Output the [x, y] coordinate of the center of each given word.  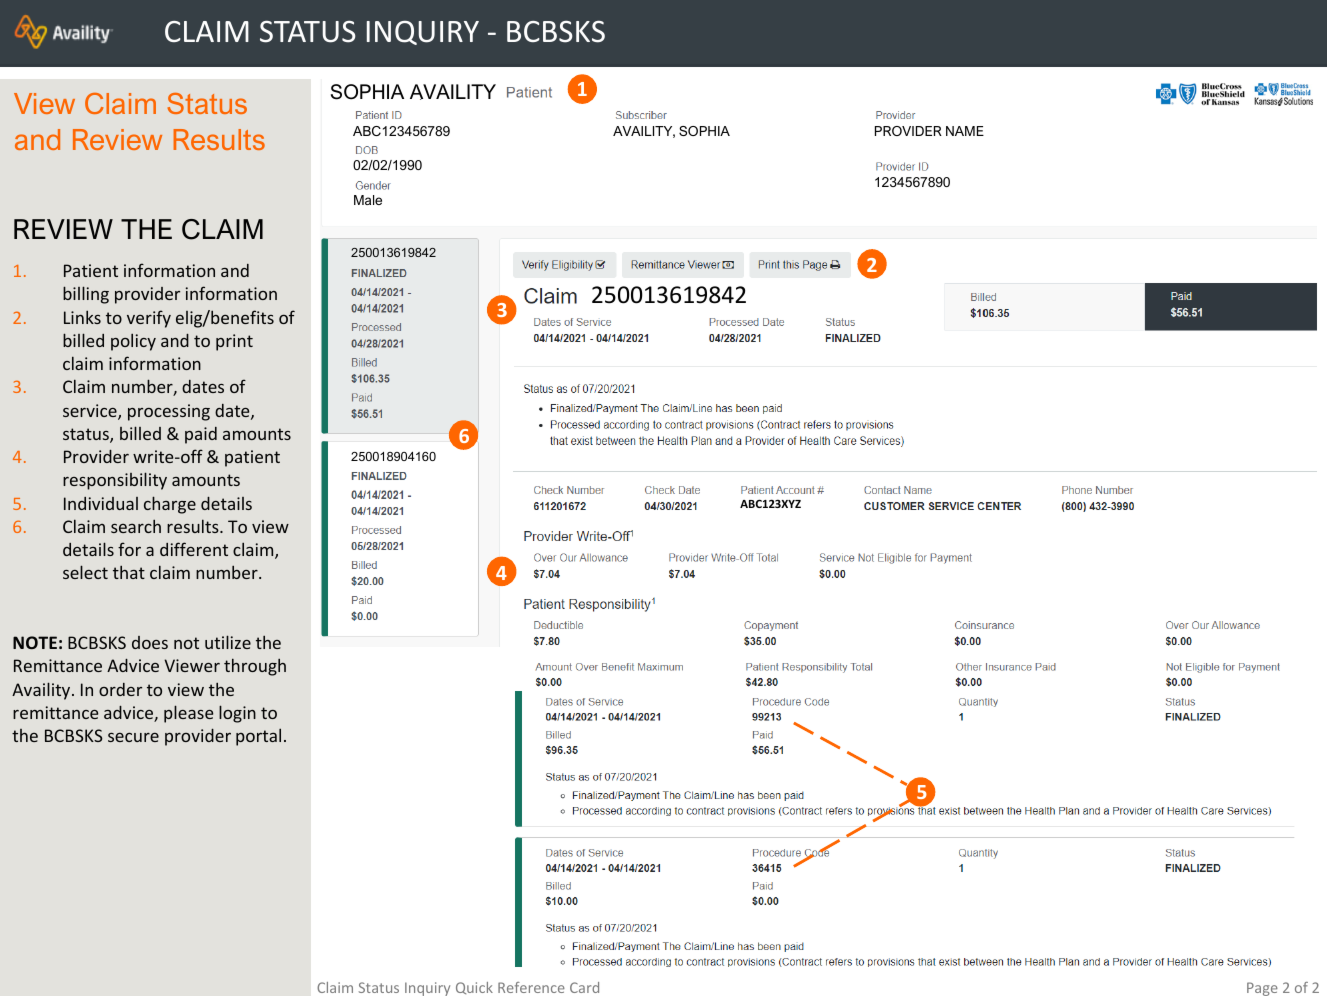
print [234, 342]
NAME [965, 131]
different [194, 549]
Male [368, 200]
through [255, 667]
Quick [474, 988]
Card [584, 987]
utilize [228, 642]
